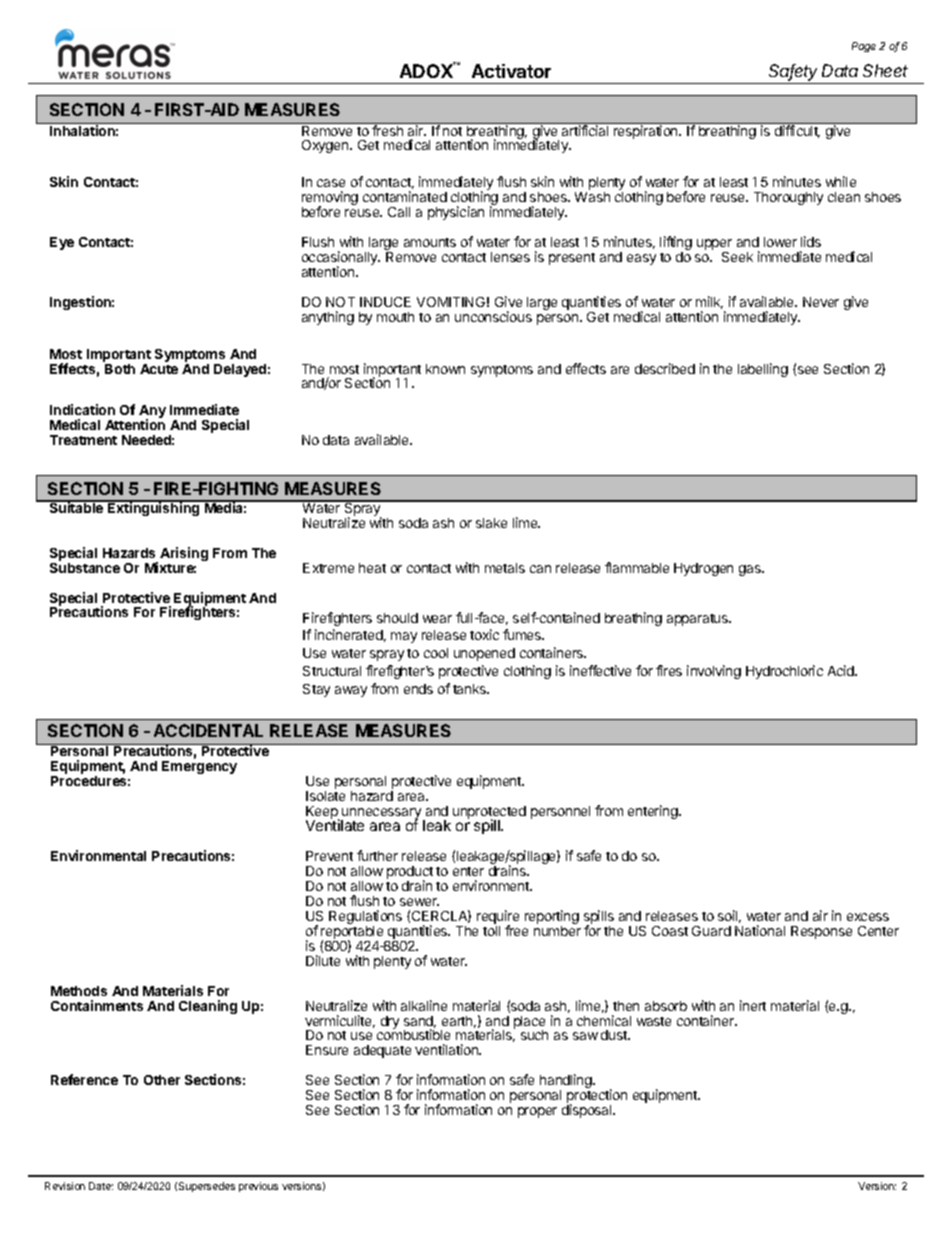 This document has height=1233, width=952. Describe the element at coordinates (751, 570) in the document. I see `gas` at that location.
